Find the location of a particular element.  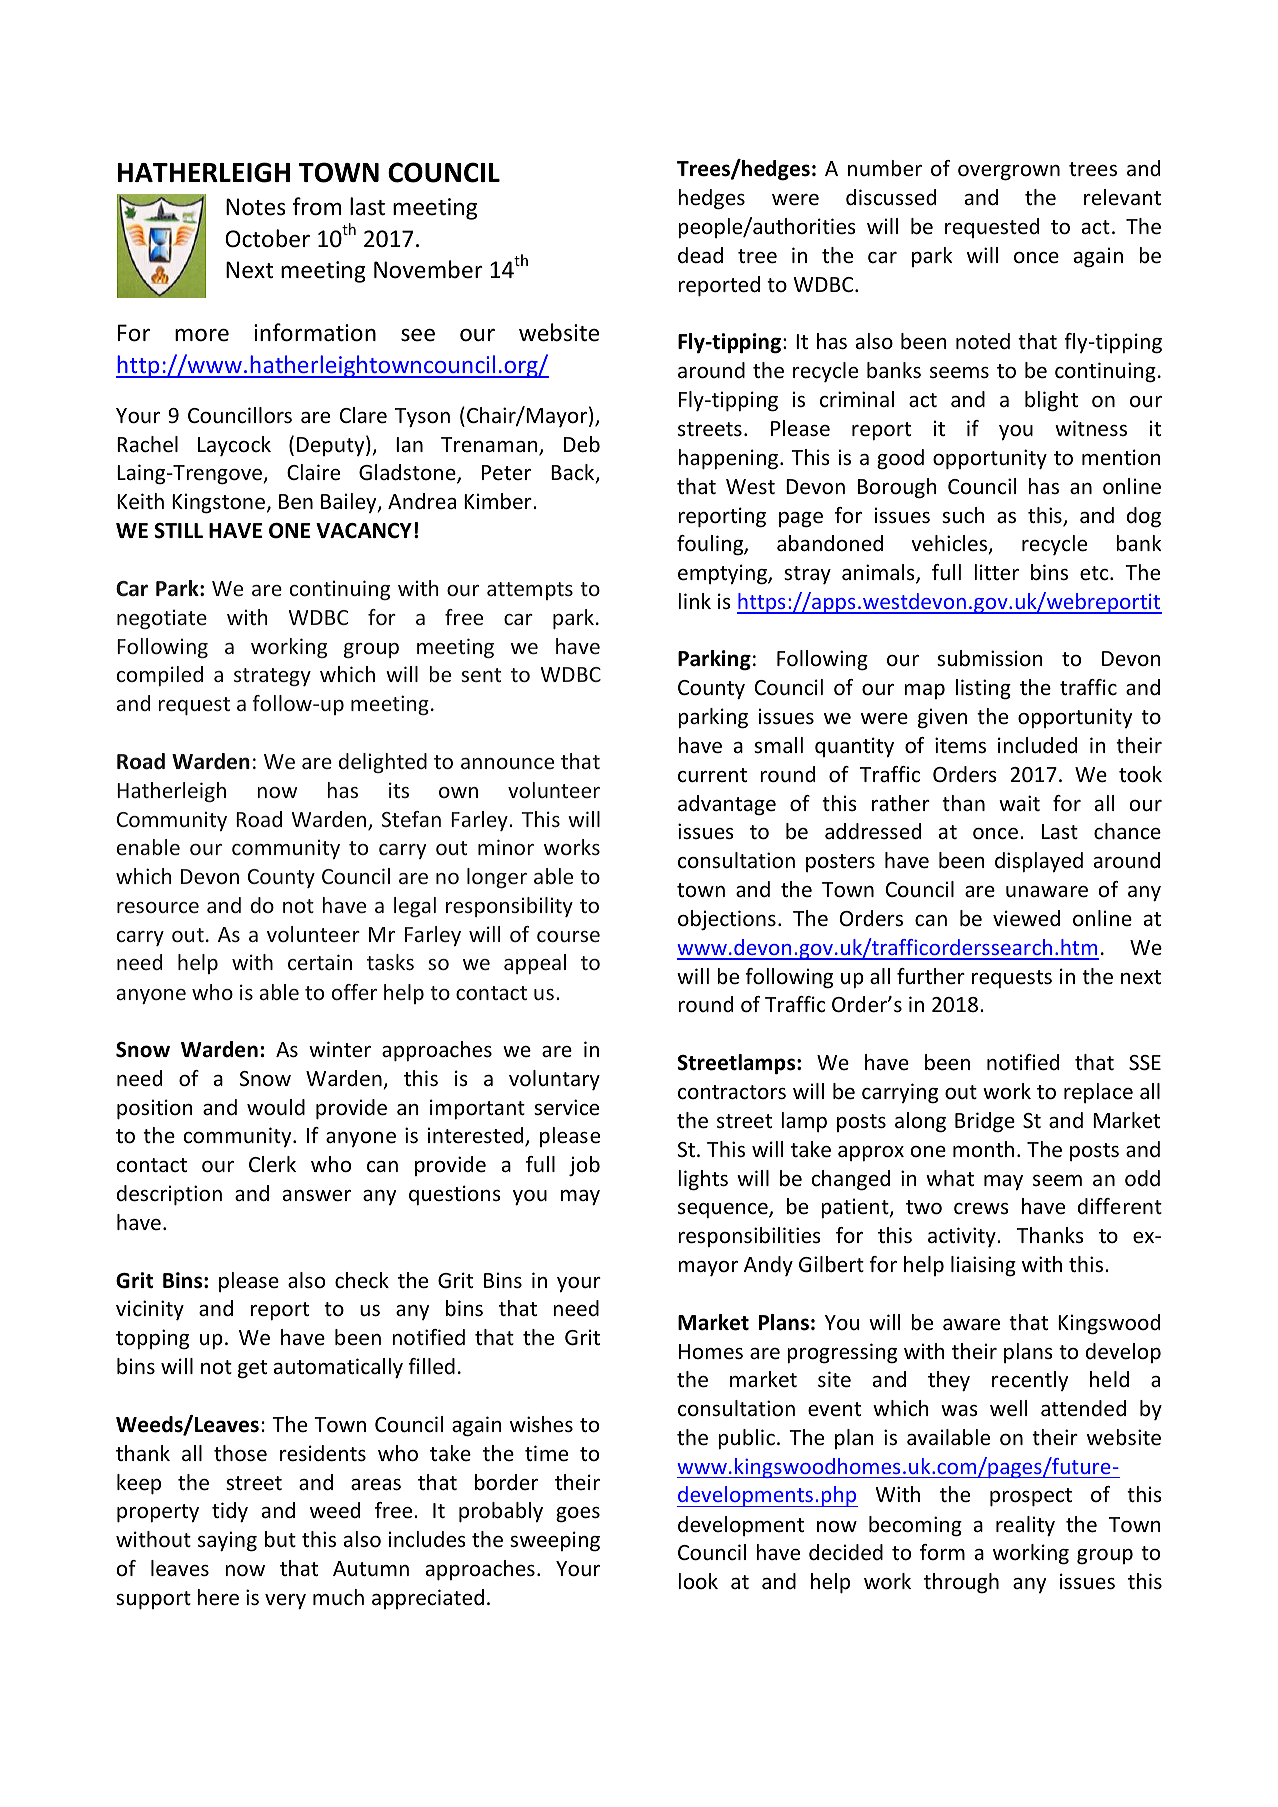

would is located at coordinates (276, 1107).
